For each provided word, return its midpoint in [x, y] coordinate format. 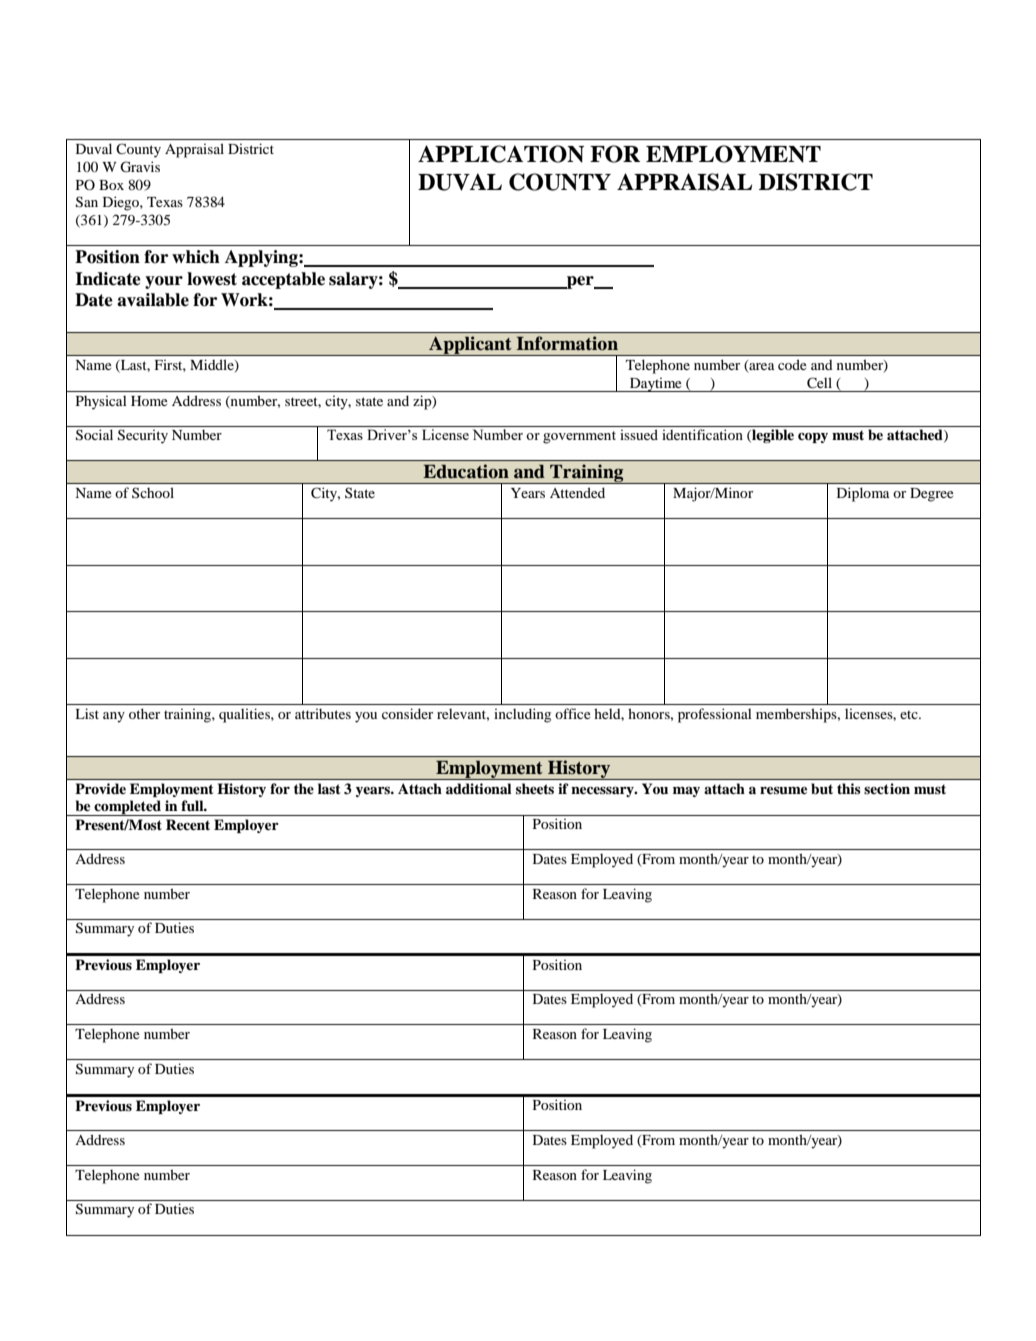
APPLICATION [501, 154]
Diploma [863, 494]
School [153, 492]
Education [466, 471]
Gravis [140, 167]
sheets [535, 789]
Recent [188, 825]
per [580, 282]
